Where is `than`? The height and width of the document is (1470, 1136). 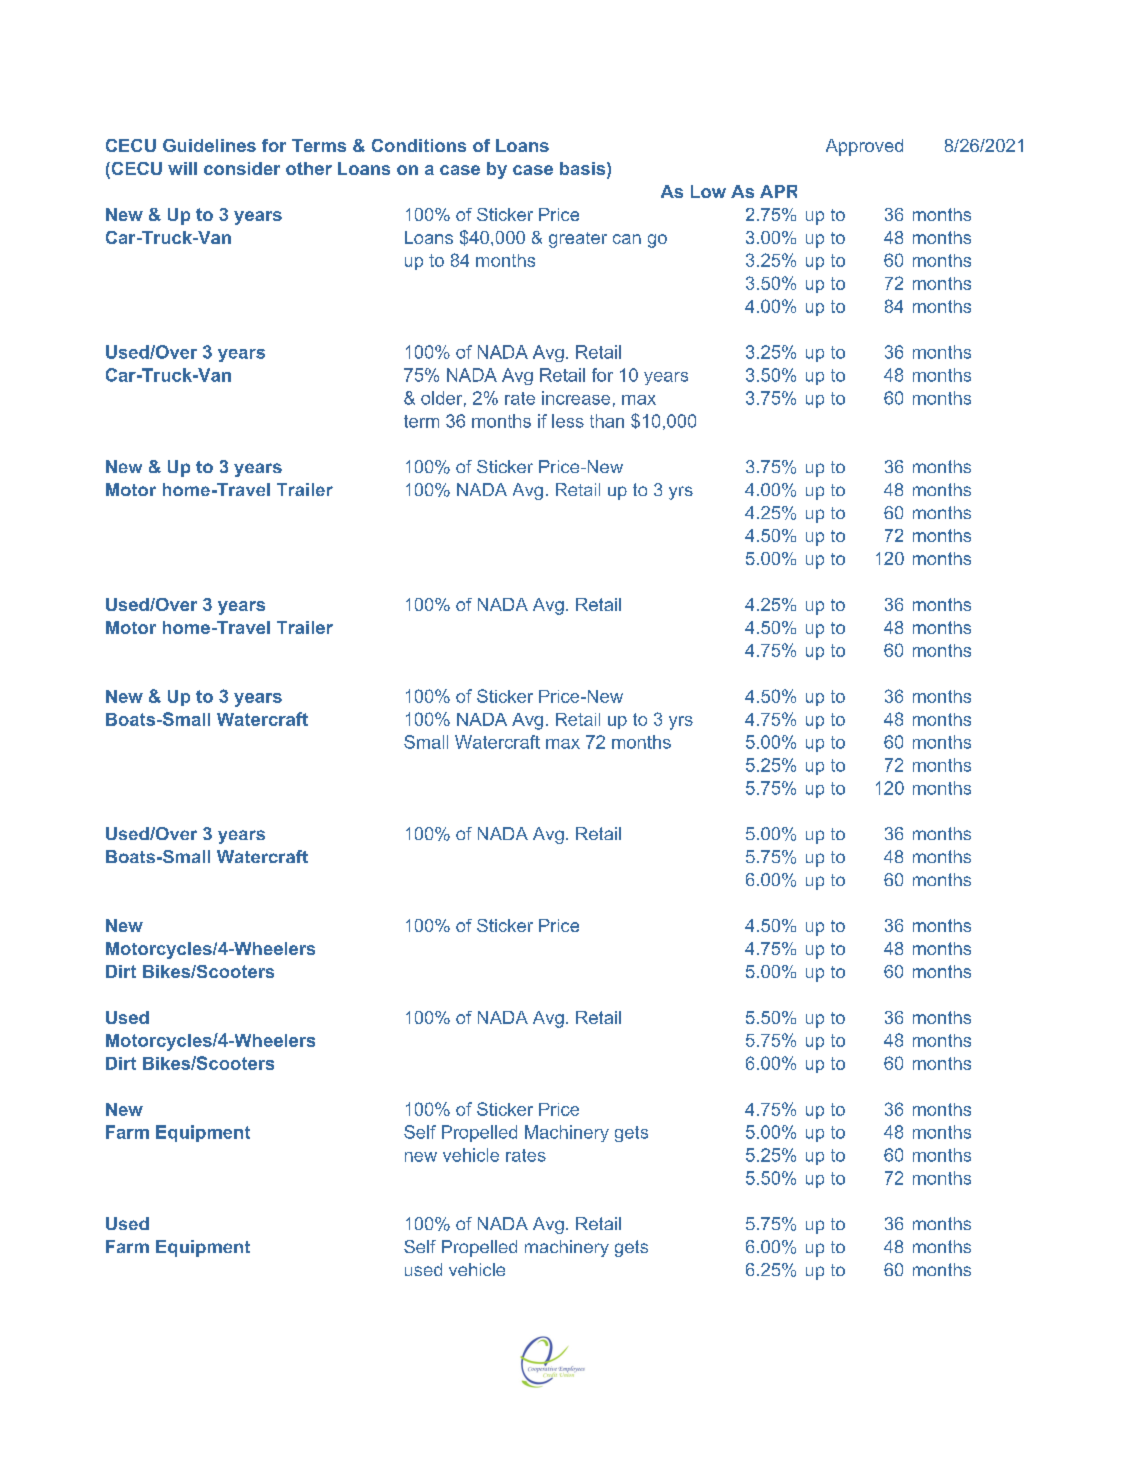 than is located at coordinates (607, 421).
